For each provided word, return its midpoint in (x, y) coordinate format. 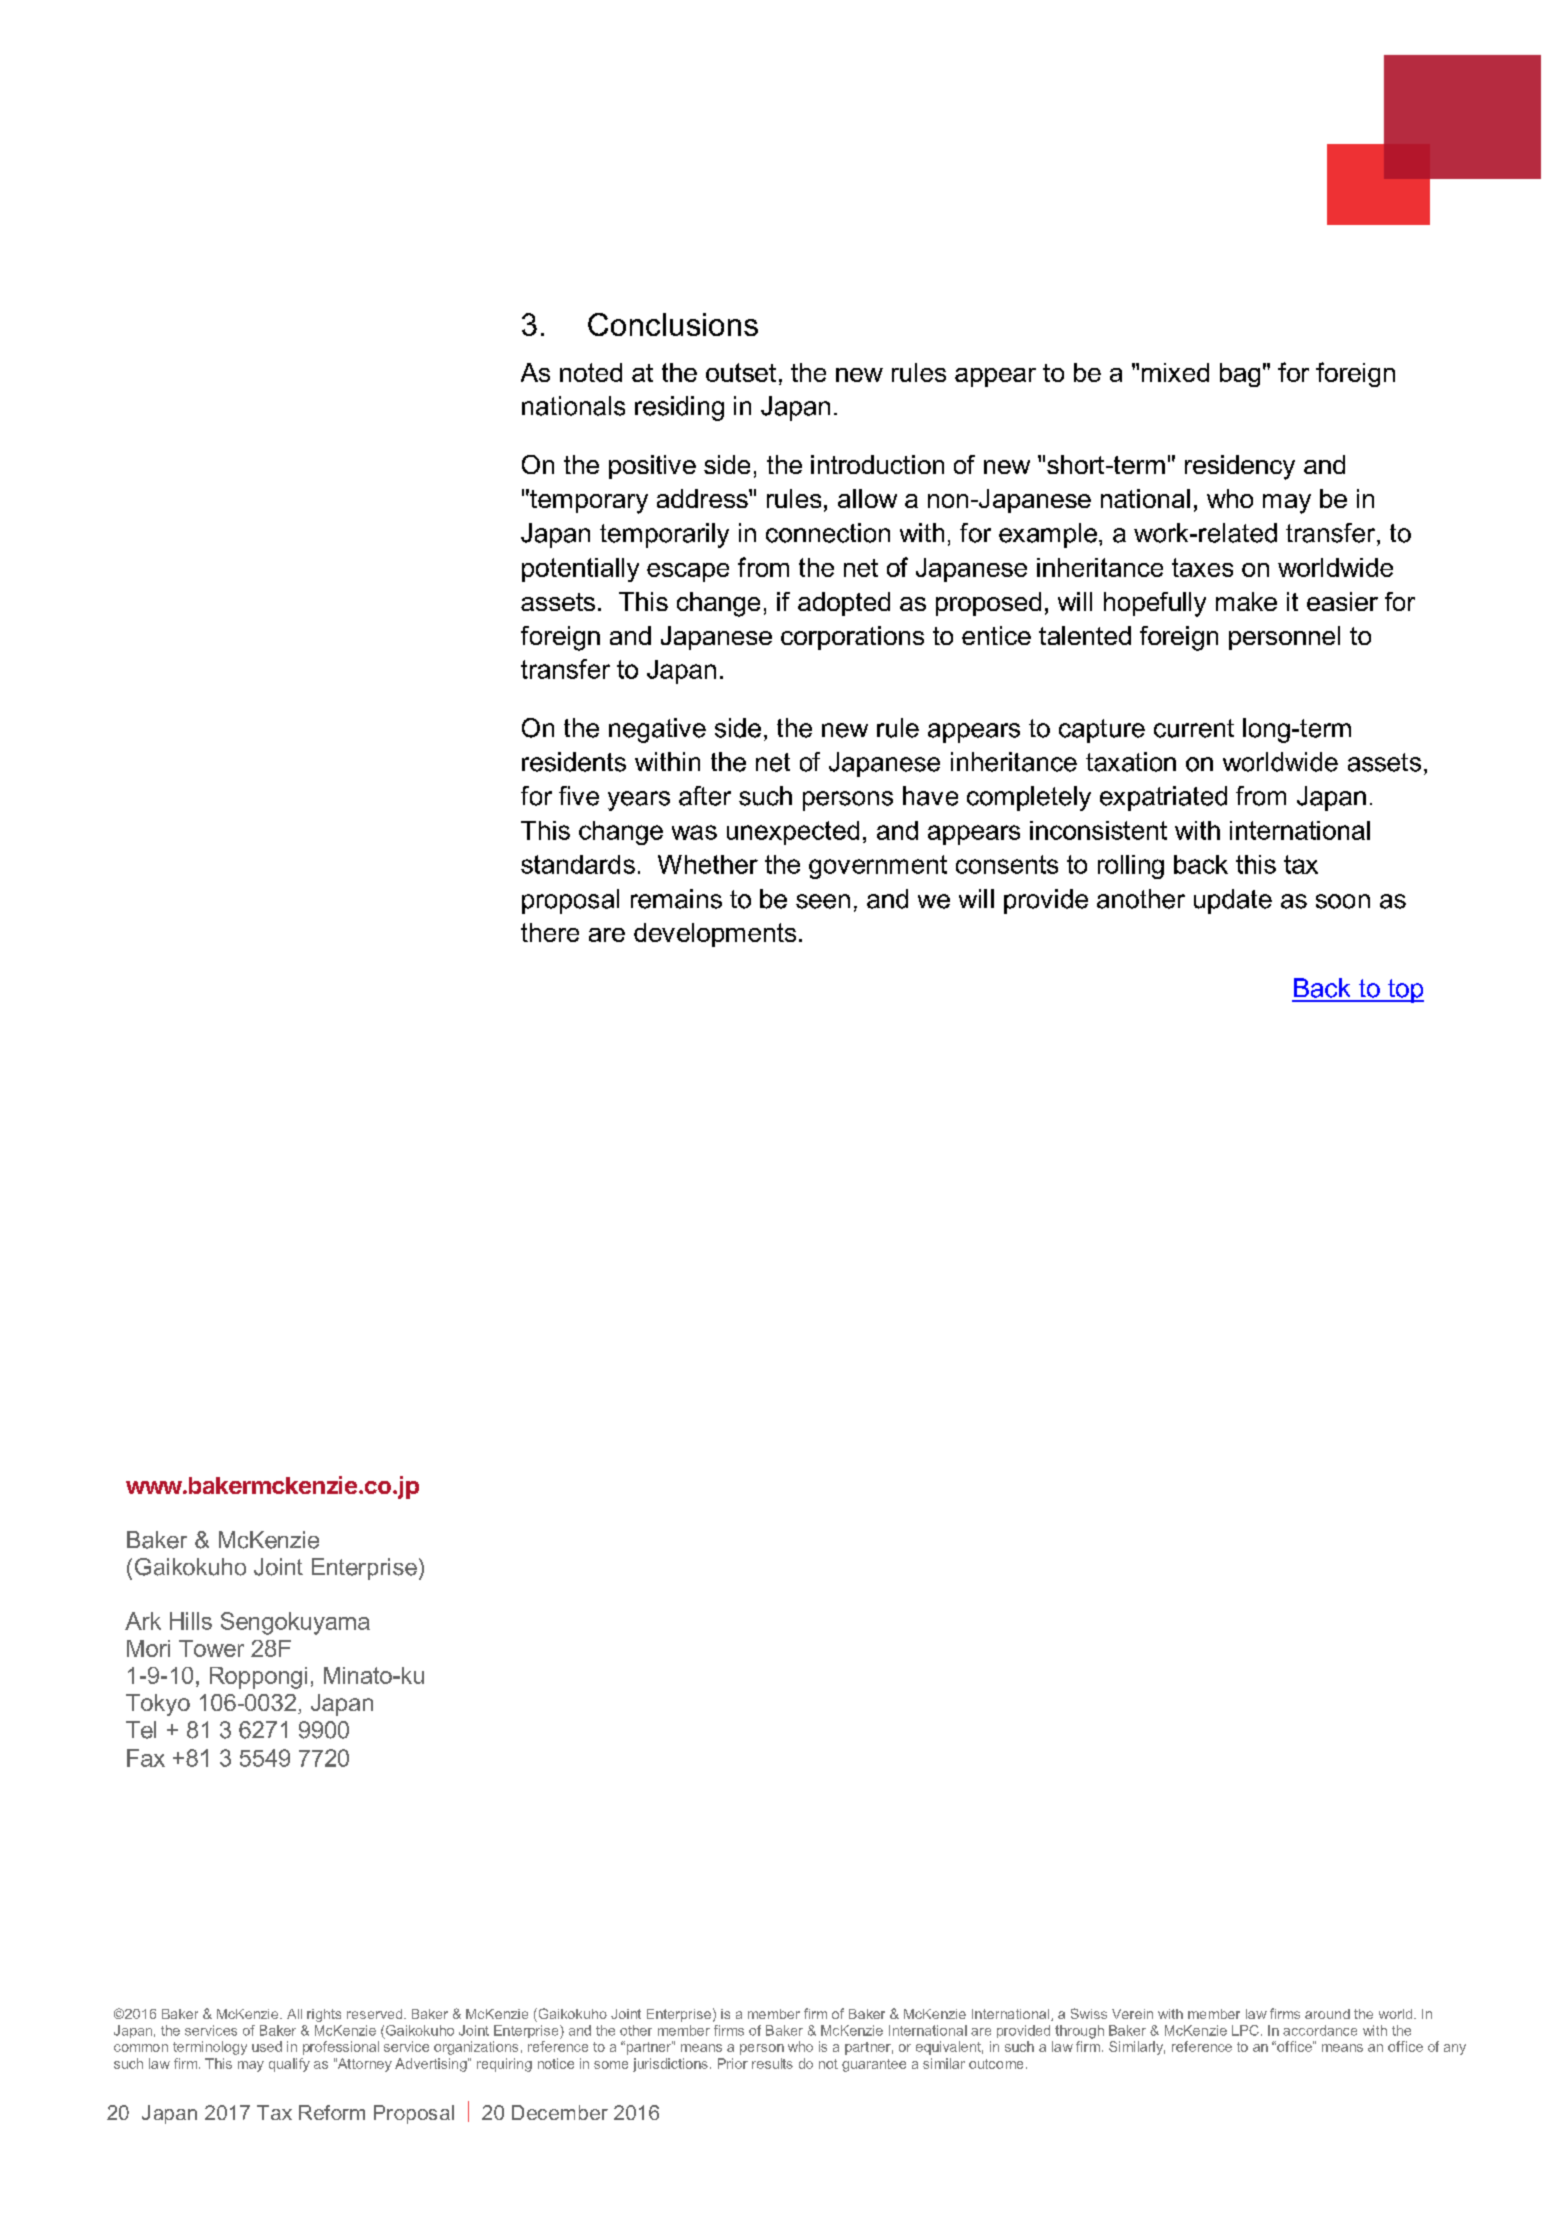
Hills (191, 1621)
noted (591, 372)
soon (1343, 901)
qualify (289, 2065)
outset (741, 372)
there (550, 932)
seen (823, 901)
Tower (211, 1648)
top (1405, 991)
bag (1240, 375)
